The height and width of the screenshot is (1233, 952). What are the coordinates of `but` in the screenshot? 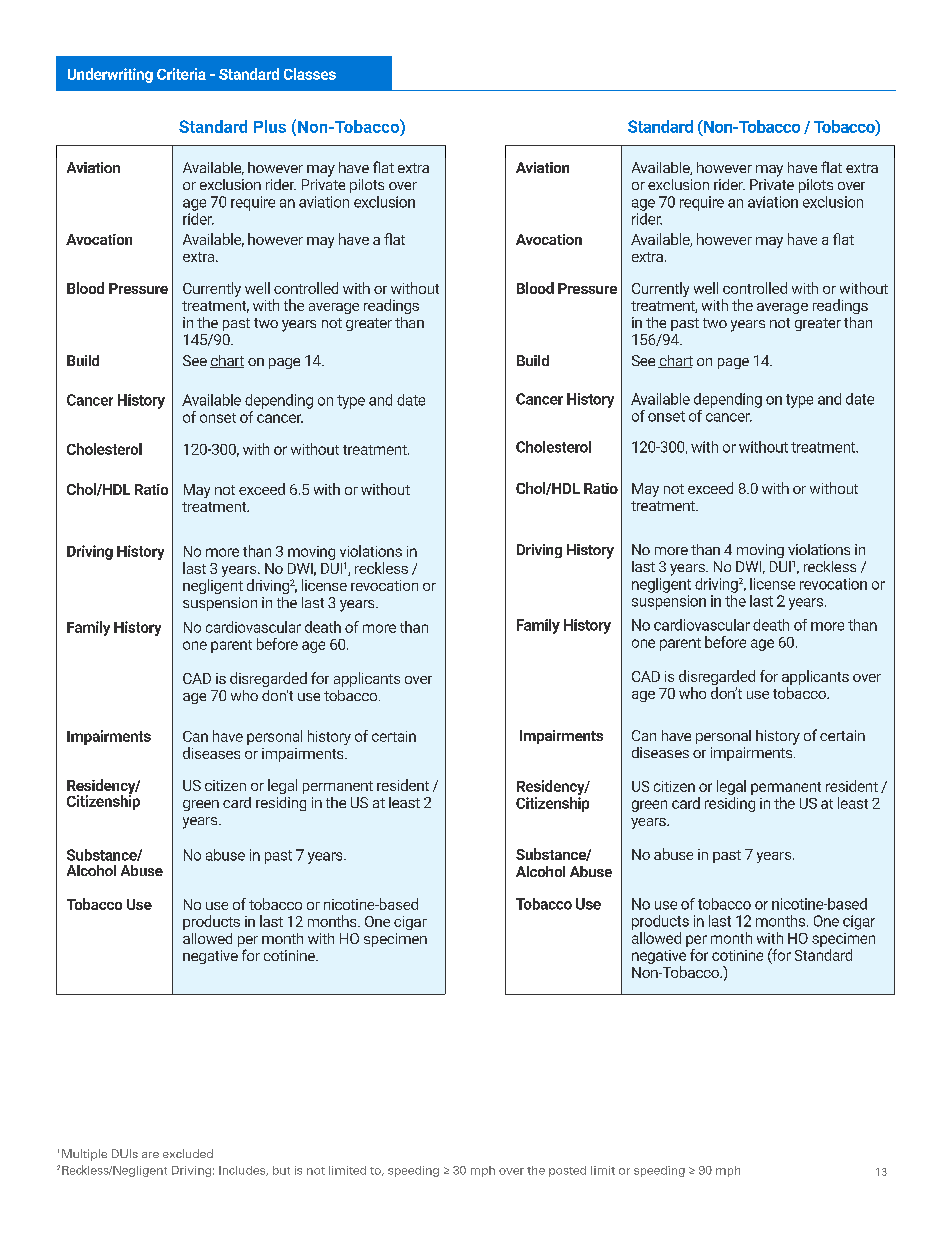 It's located at (281, 1170).
